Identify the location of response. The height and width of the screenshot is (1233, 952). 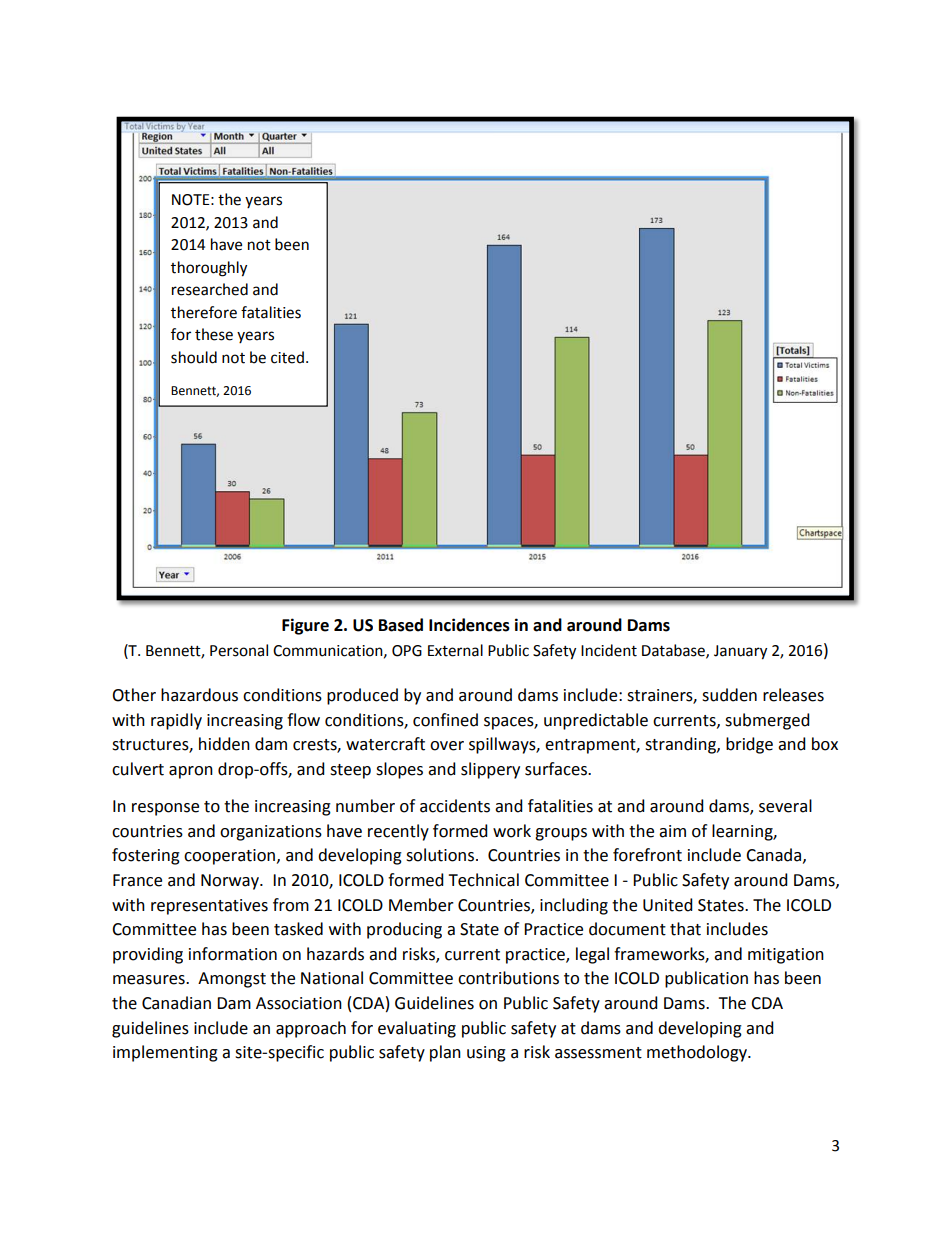
(165, 809).
